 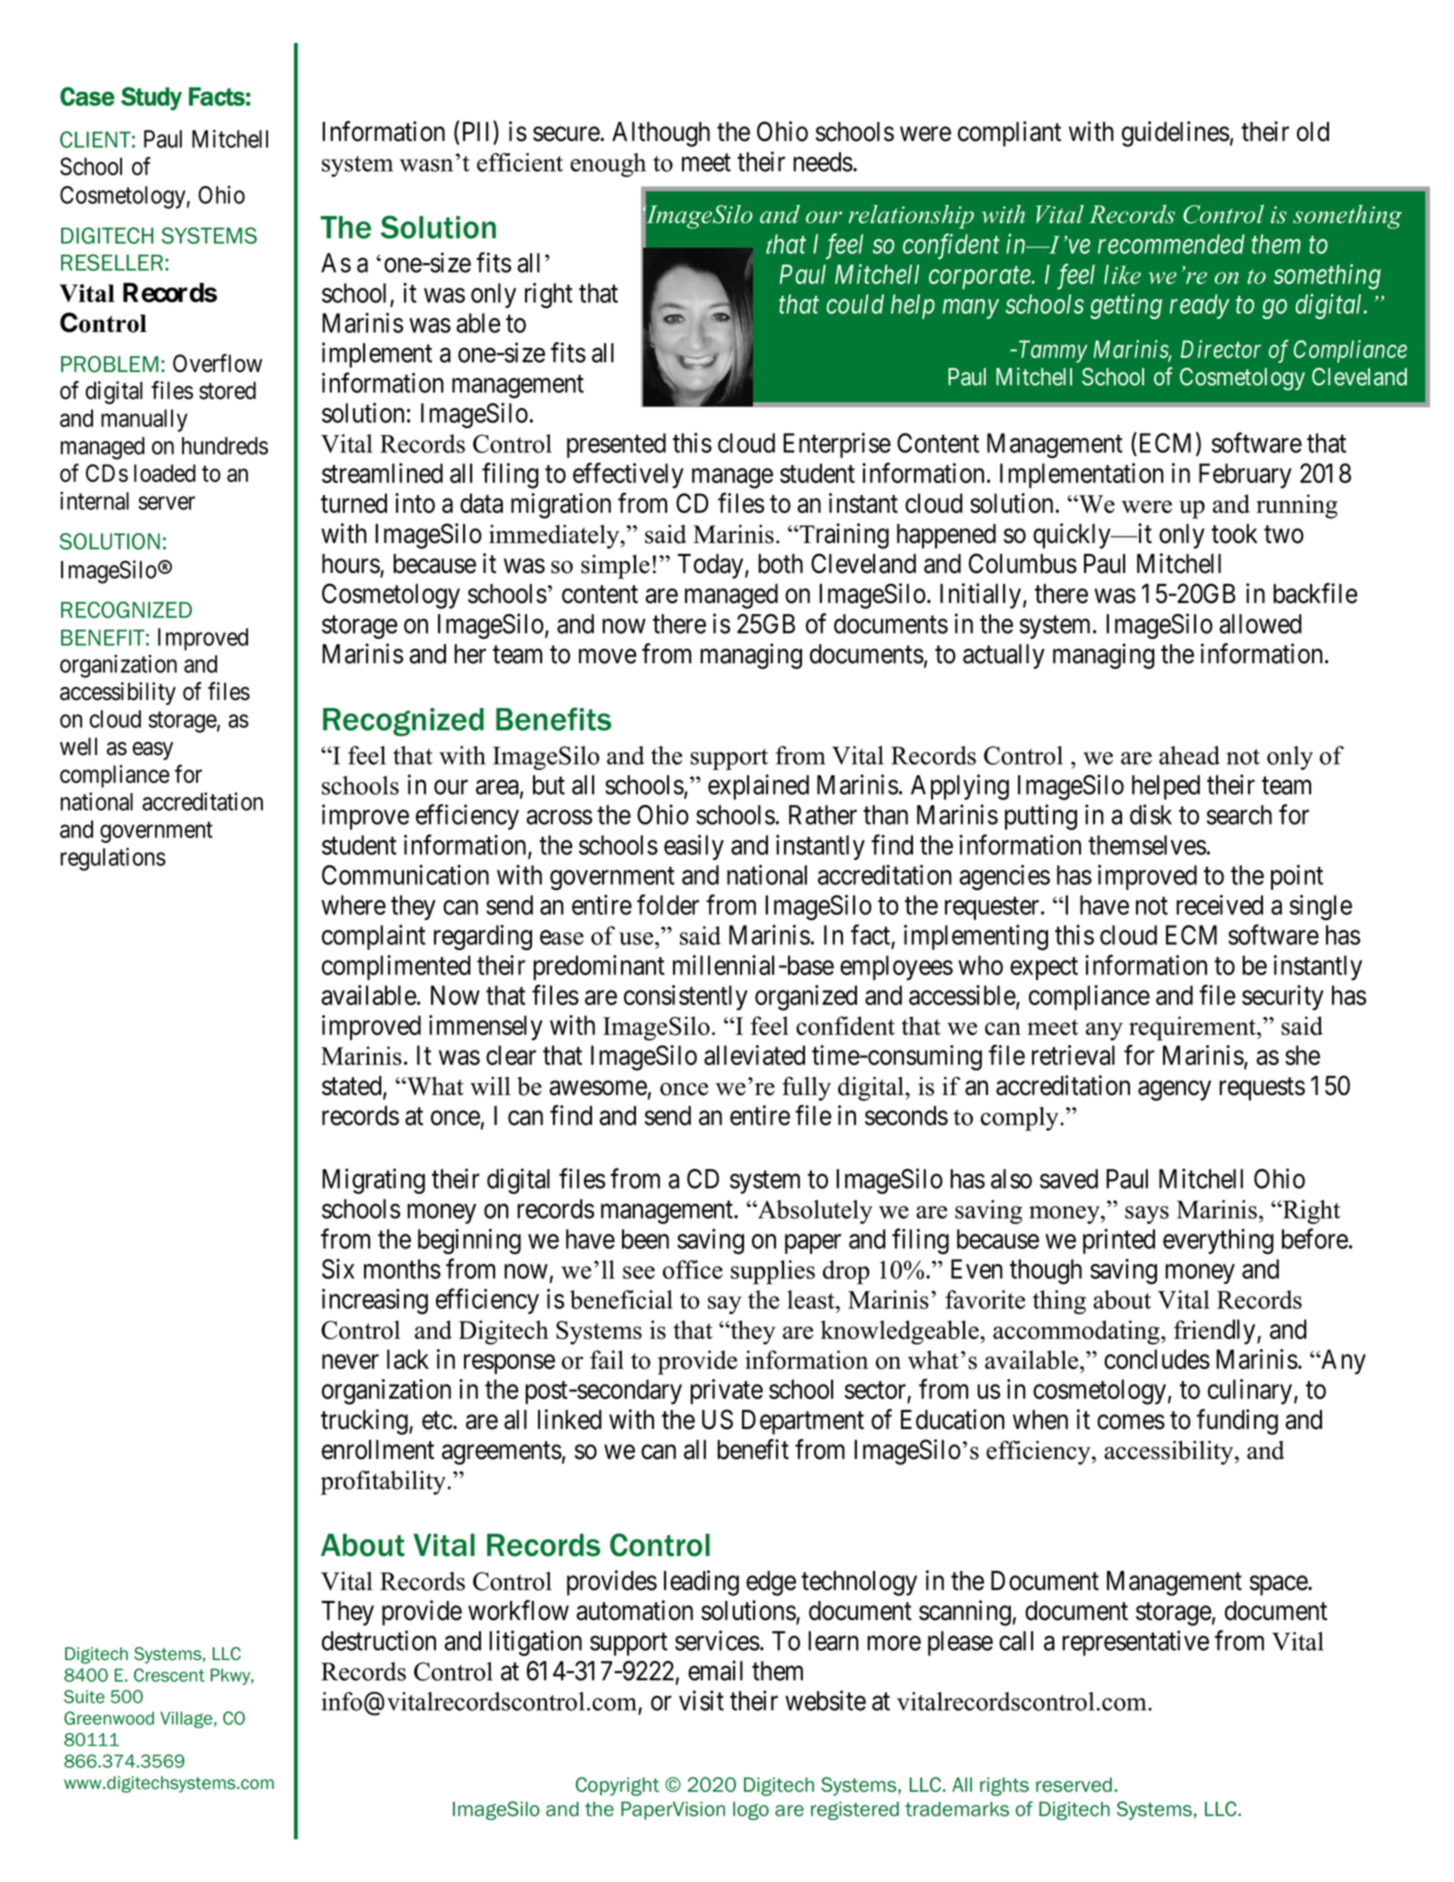 I want to click on reserved, so click(x=1074, y=1784).
